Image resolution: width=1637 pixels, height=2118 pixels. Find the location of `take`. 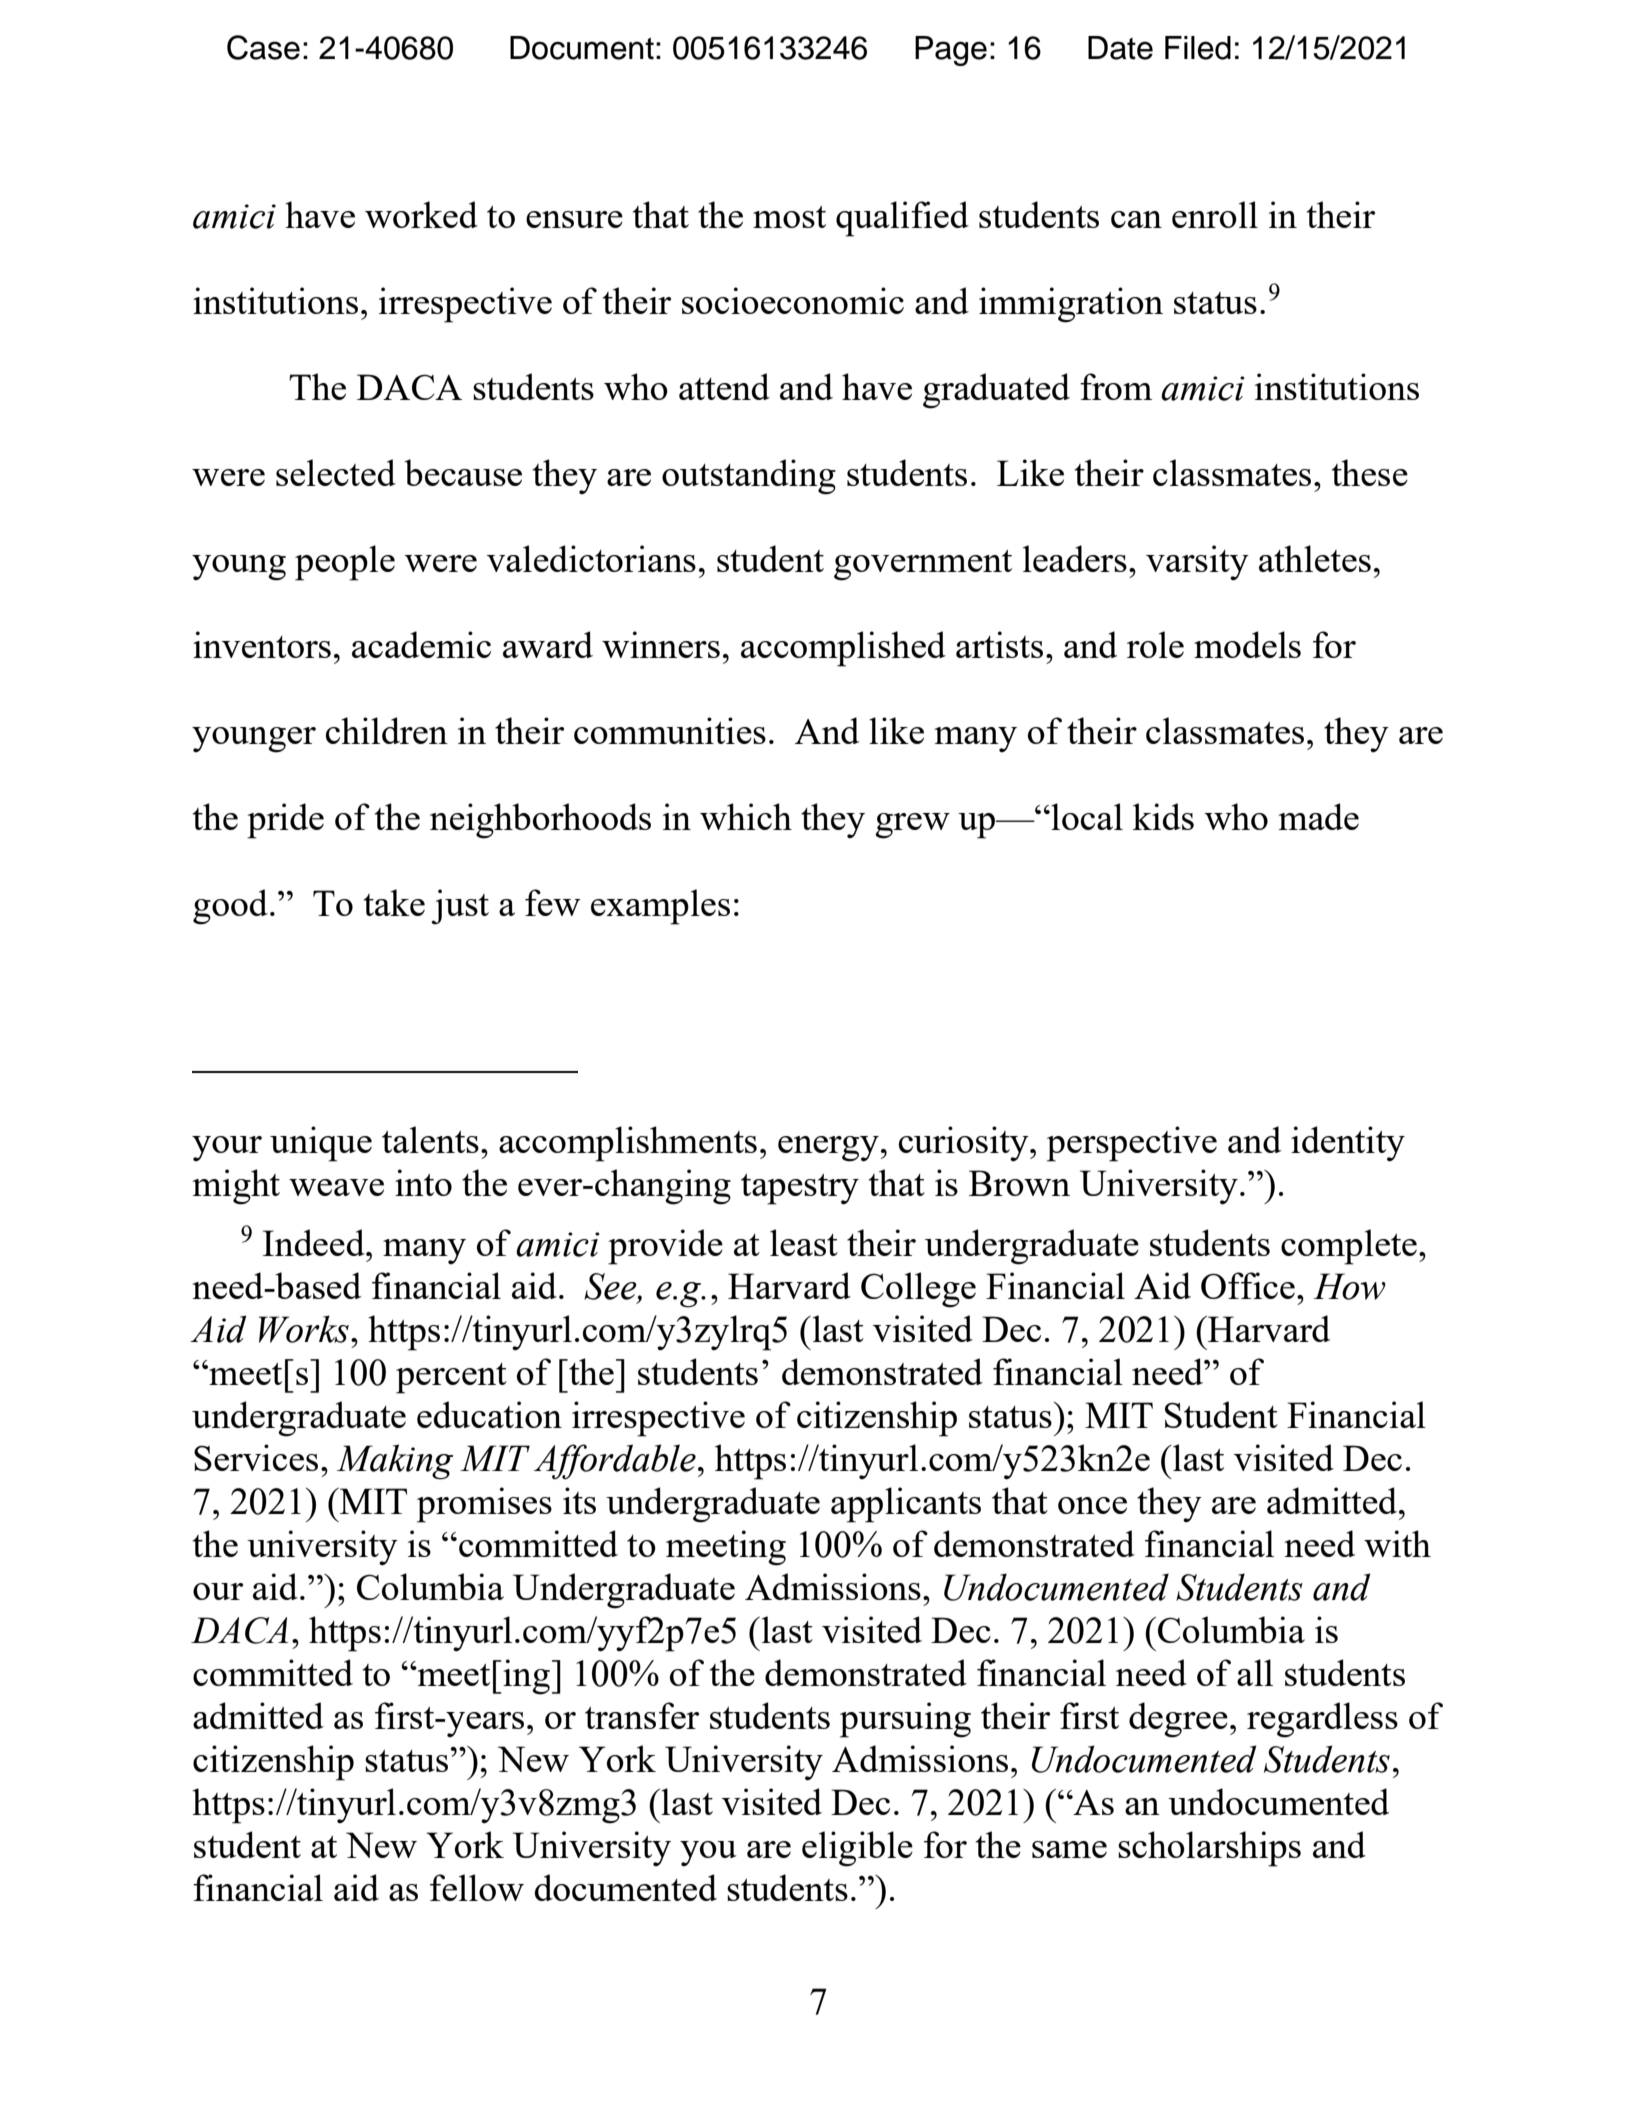

take is located at coordinates (394, 902).
